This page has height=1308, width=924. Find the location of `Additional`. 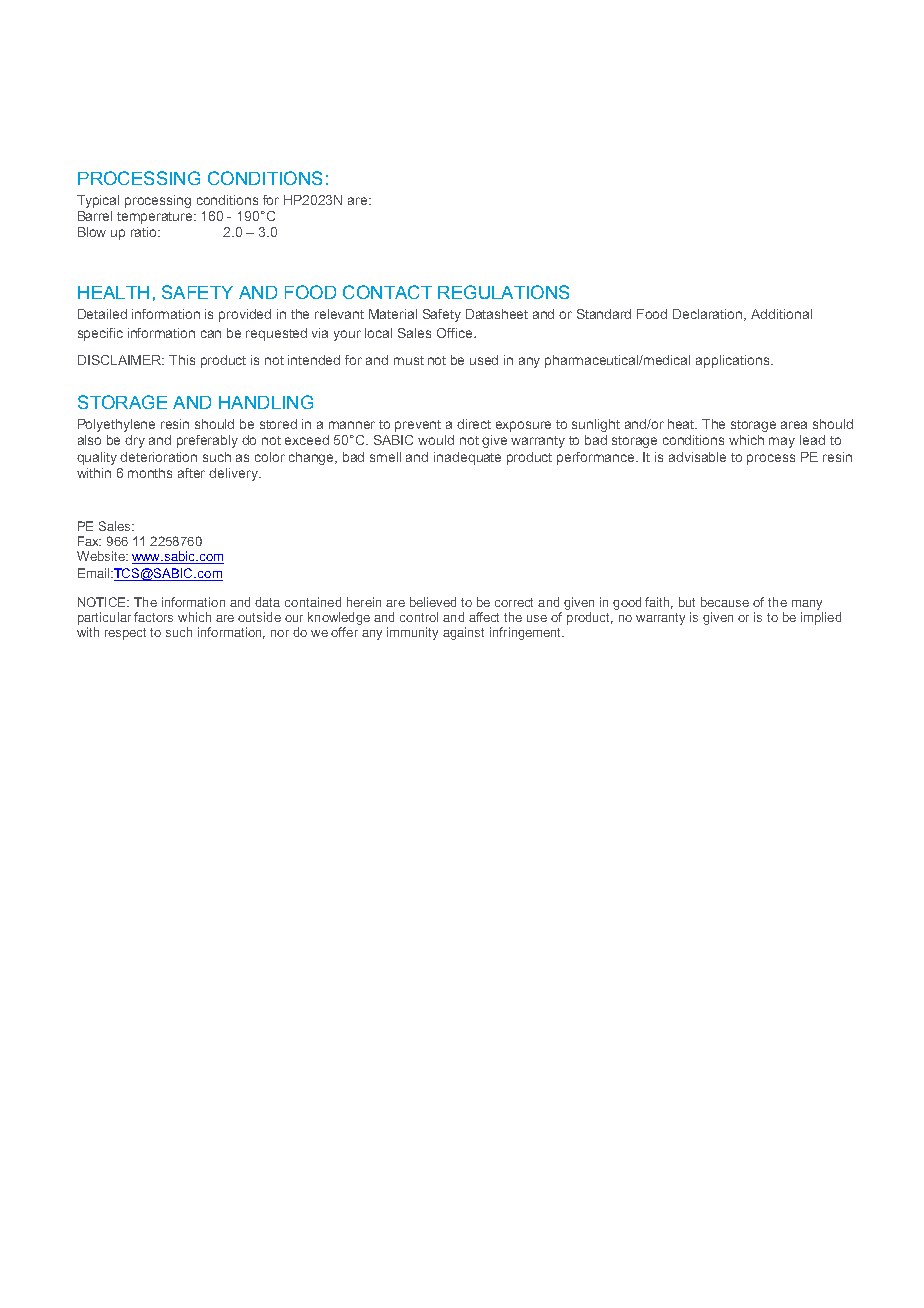

Additional is located at coordinates (781, 314).
